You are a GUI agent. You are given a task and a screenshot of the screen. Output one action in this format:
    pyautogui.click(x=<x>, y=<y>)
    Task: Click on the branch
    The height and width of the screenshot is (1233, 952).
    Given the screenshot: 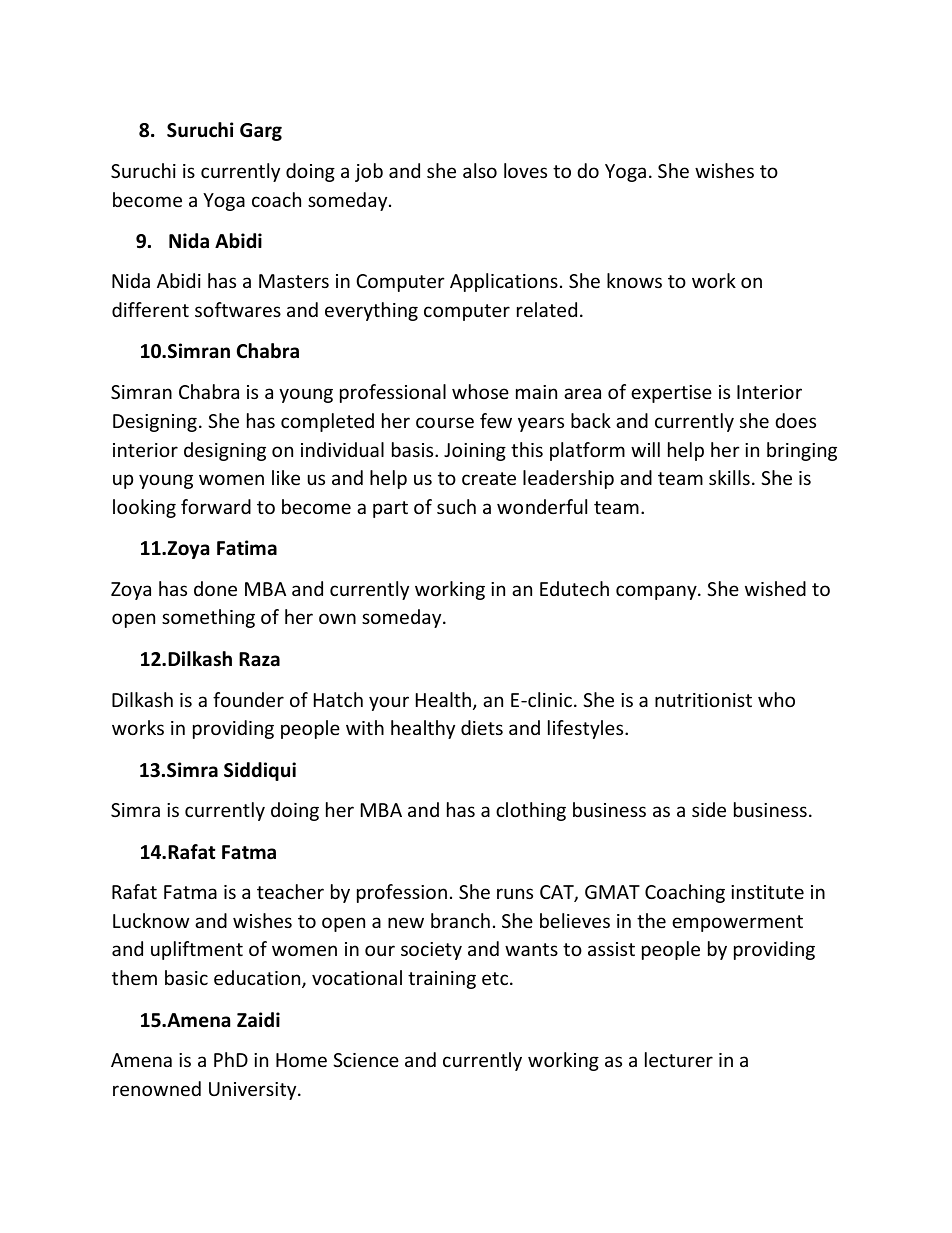 What is the action you would take?
    pyautogui.click(x=460, y=920)
